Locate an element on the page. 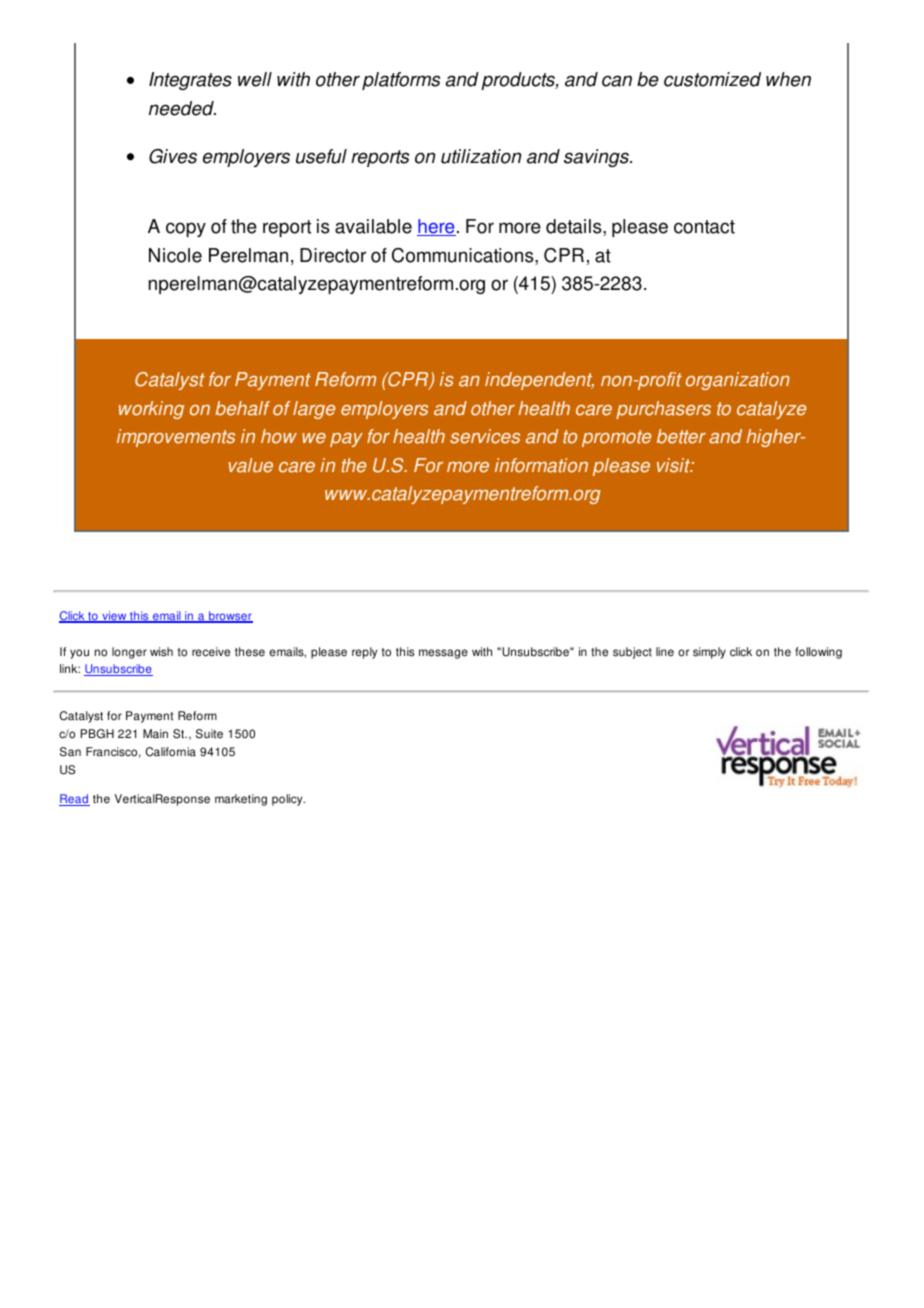  simply is located at coordinates (709, 653).
